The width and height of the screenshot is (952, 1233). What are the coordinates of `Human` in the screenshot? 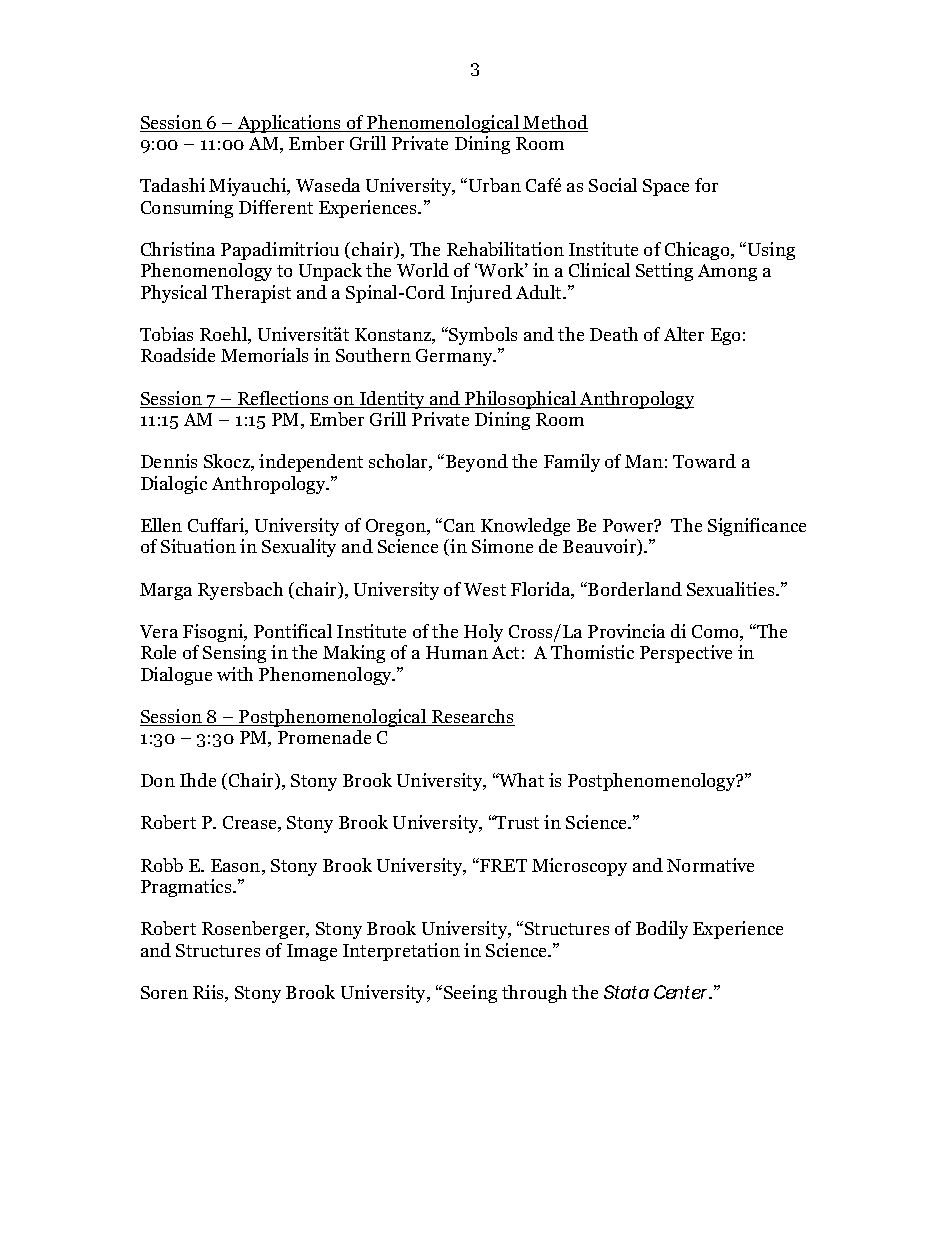 It's located at (457, 652).
